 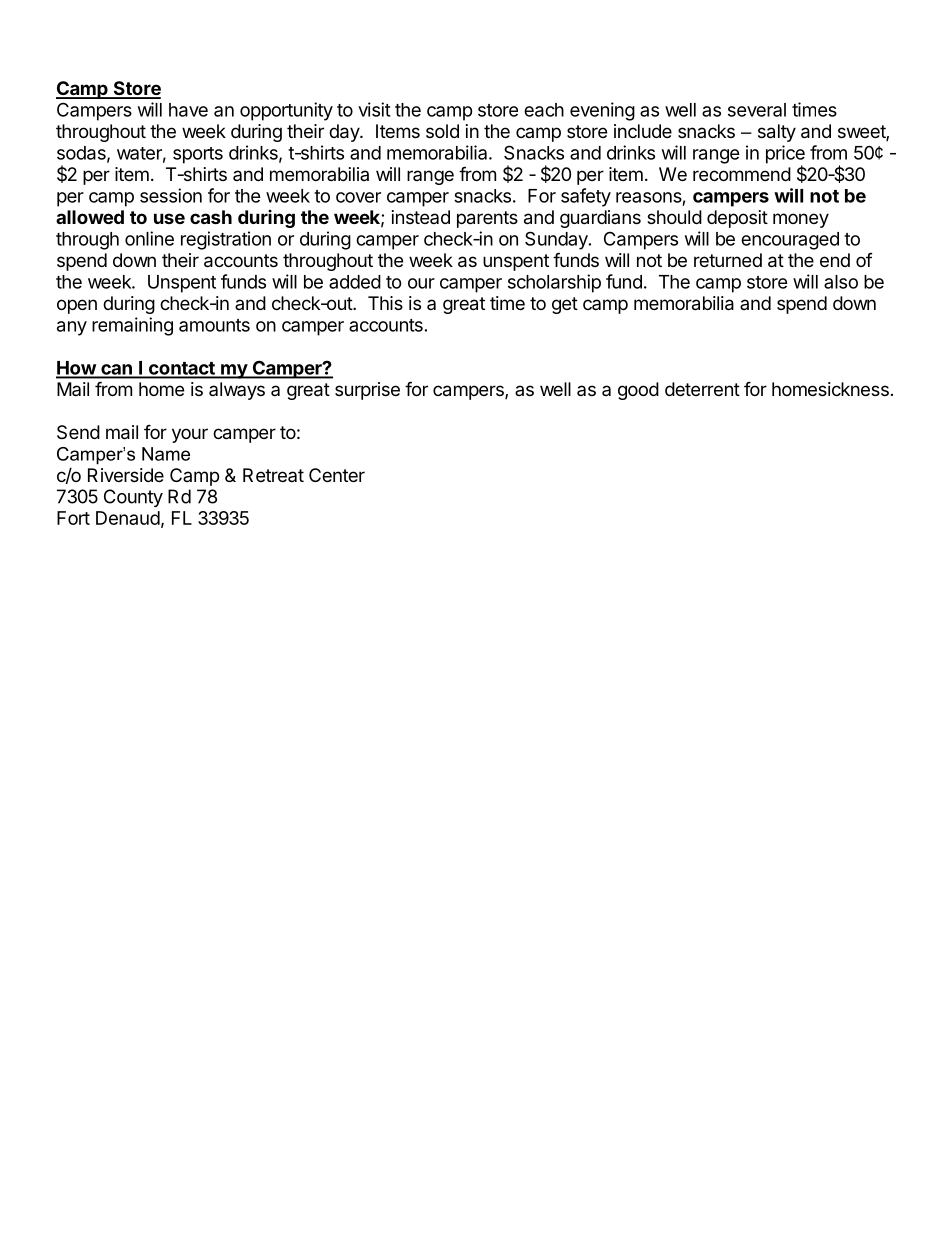 I want to click on This, so click(x=385, y=303).
